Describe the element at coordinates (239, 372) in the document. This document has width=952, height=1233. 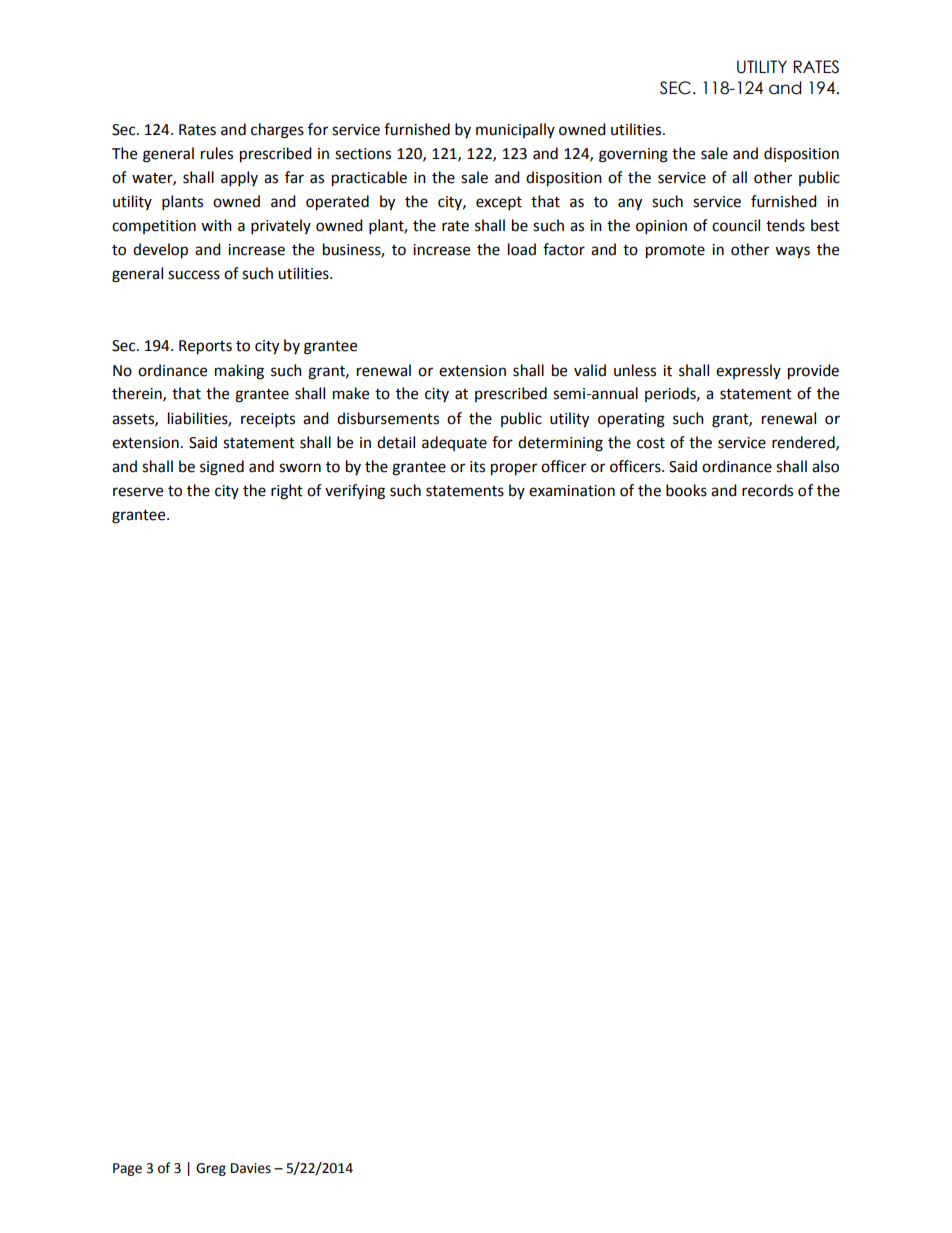
I see `making` at that location.
